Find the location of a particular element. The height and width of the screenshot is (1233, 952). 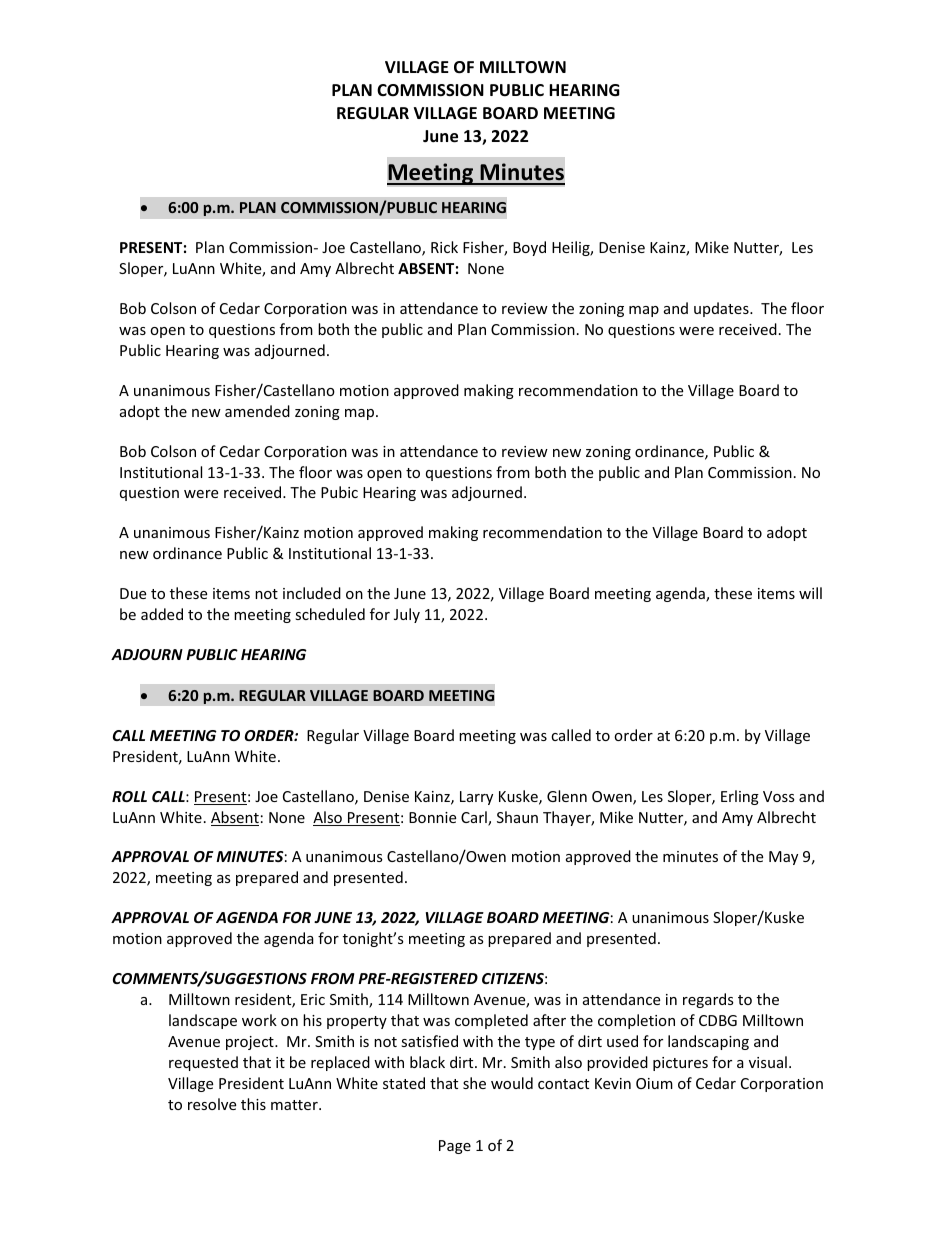

amended is located at coordinates (257, 411).
